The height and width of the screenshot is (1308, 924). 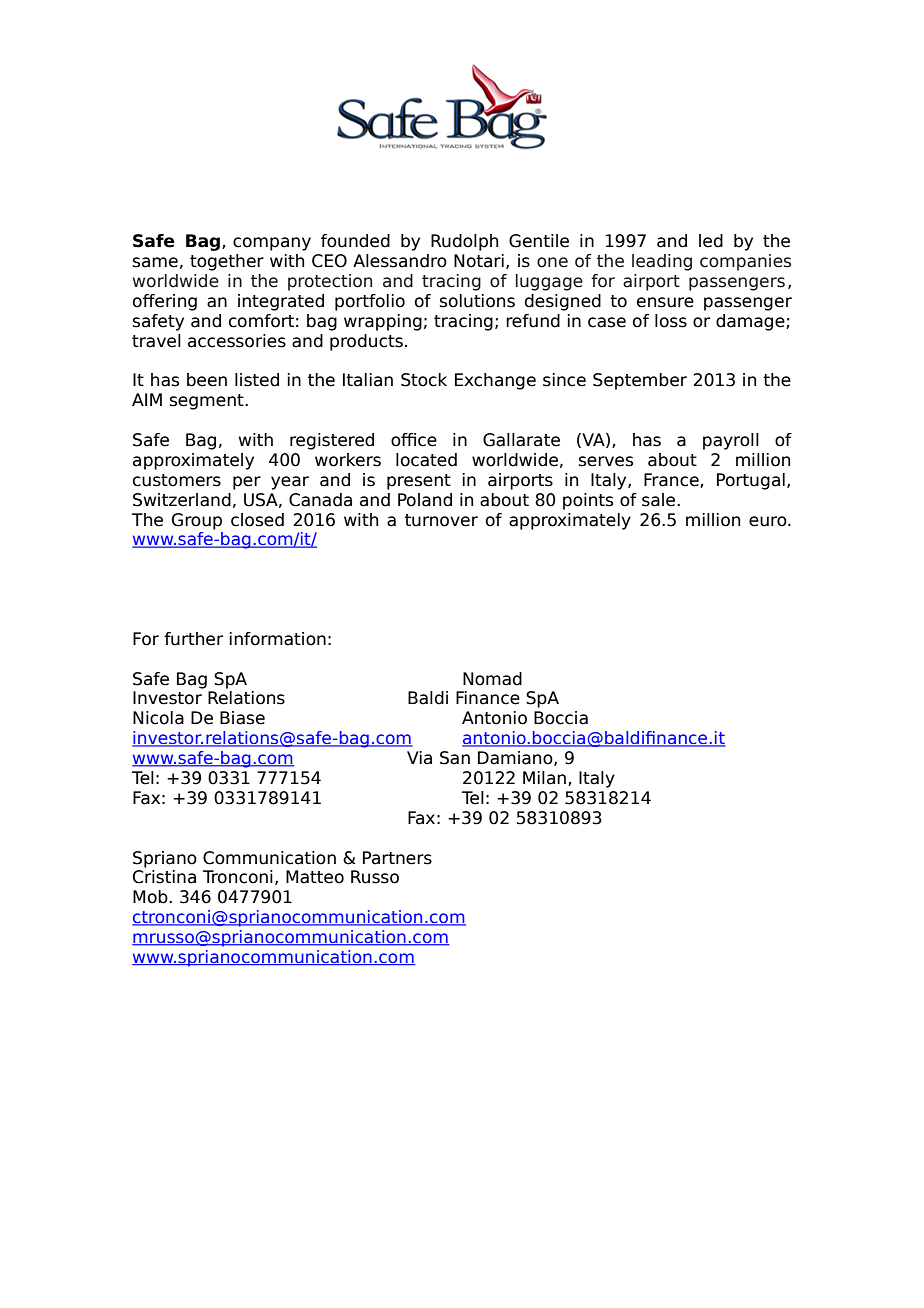 What do you see at coordinates (193, 639) in the screenshot?
I see `further` at bounding box center [193, 639].
